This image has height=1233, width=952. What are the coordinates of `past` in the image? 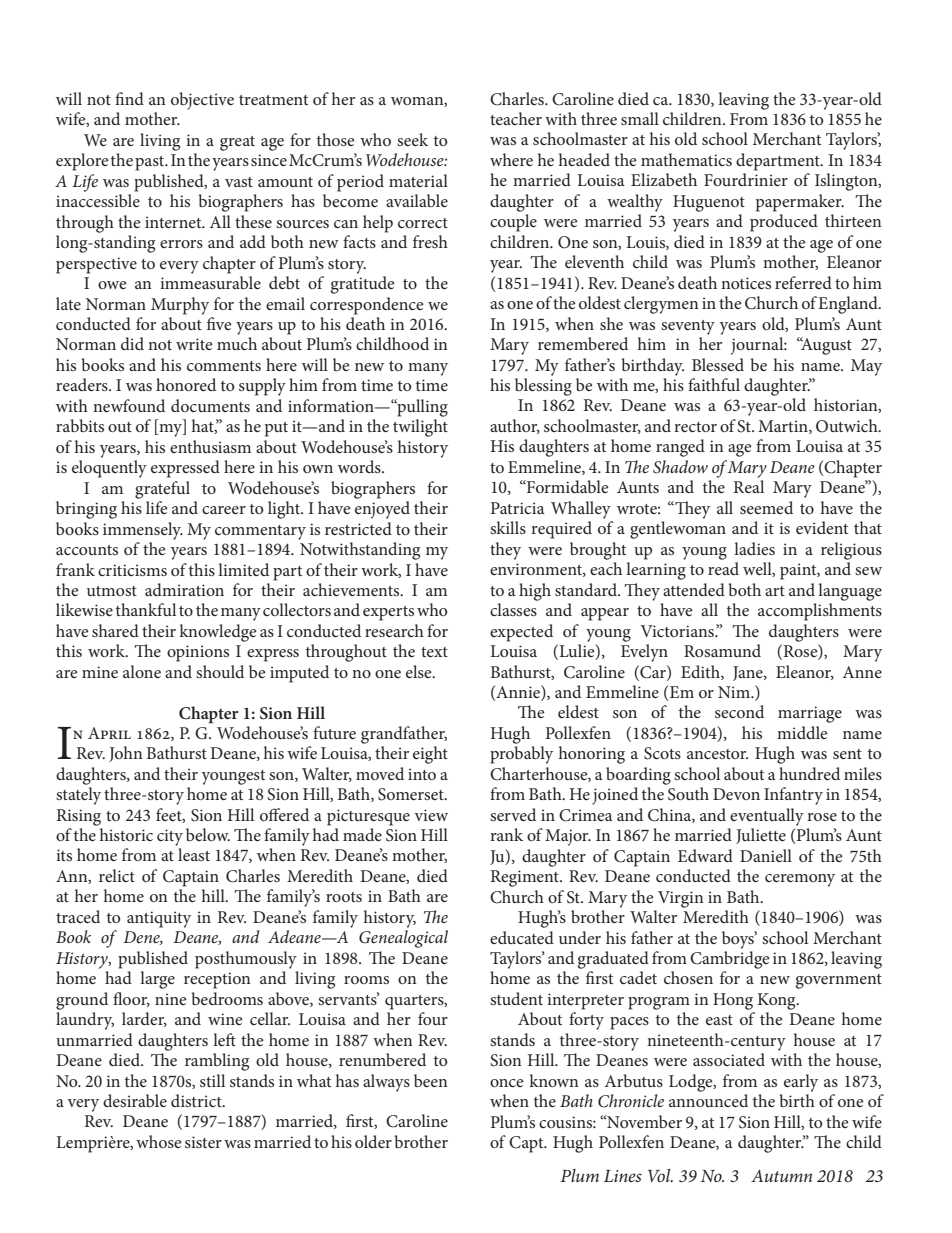 It's located at (151, 163).
